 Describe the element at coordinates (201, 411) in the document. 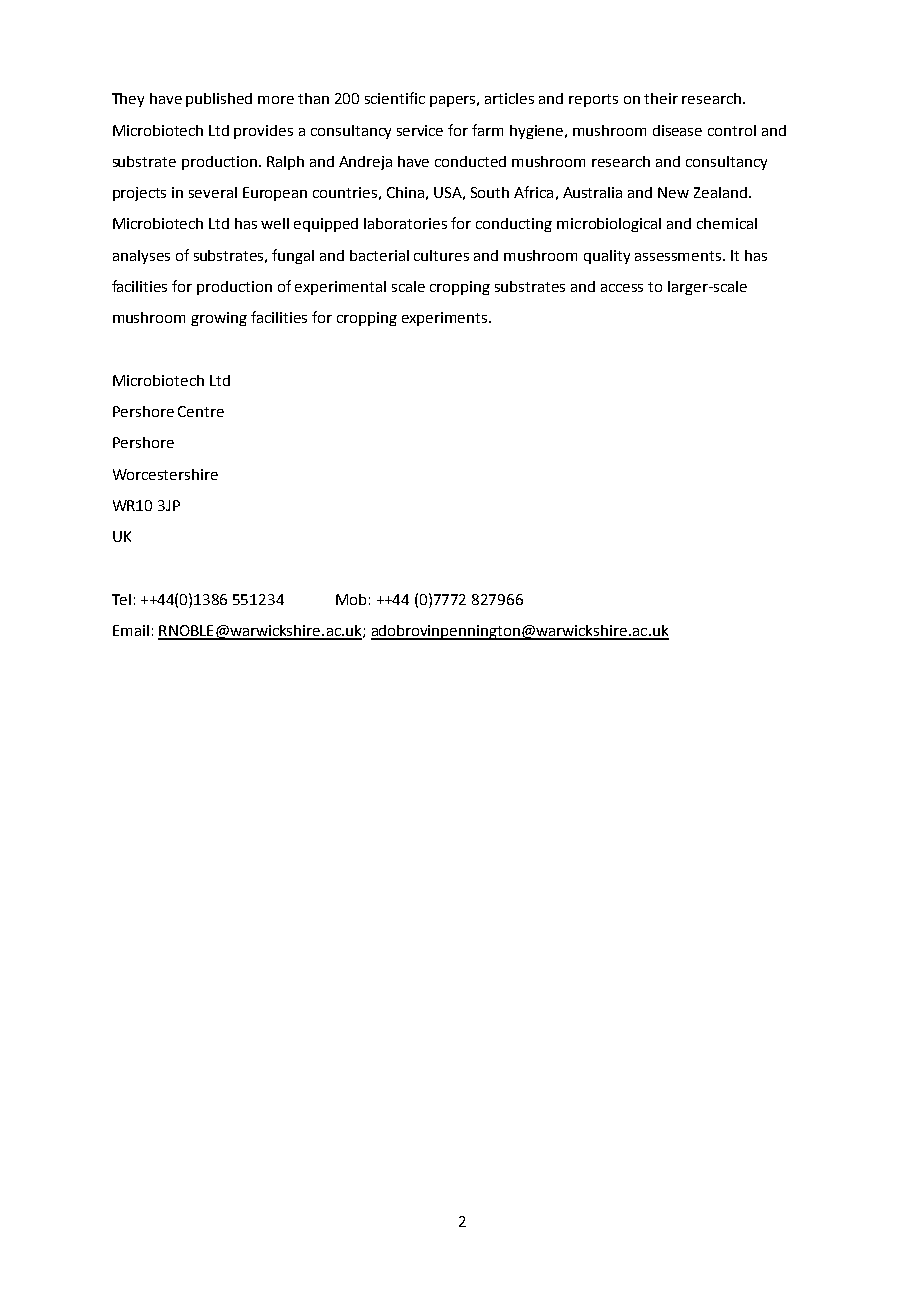

I see `Centre` at that location.
